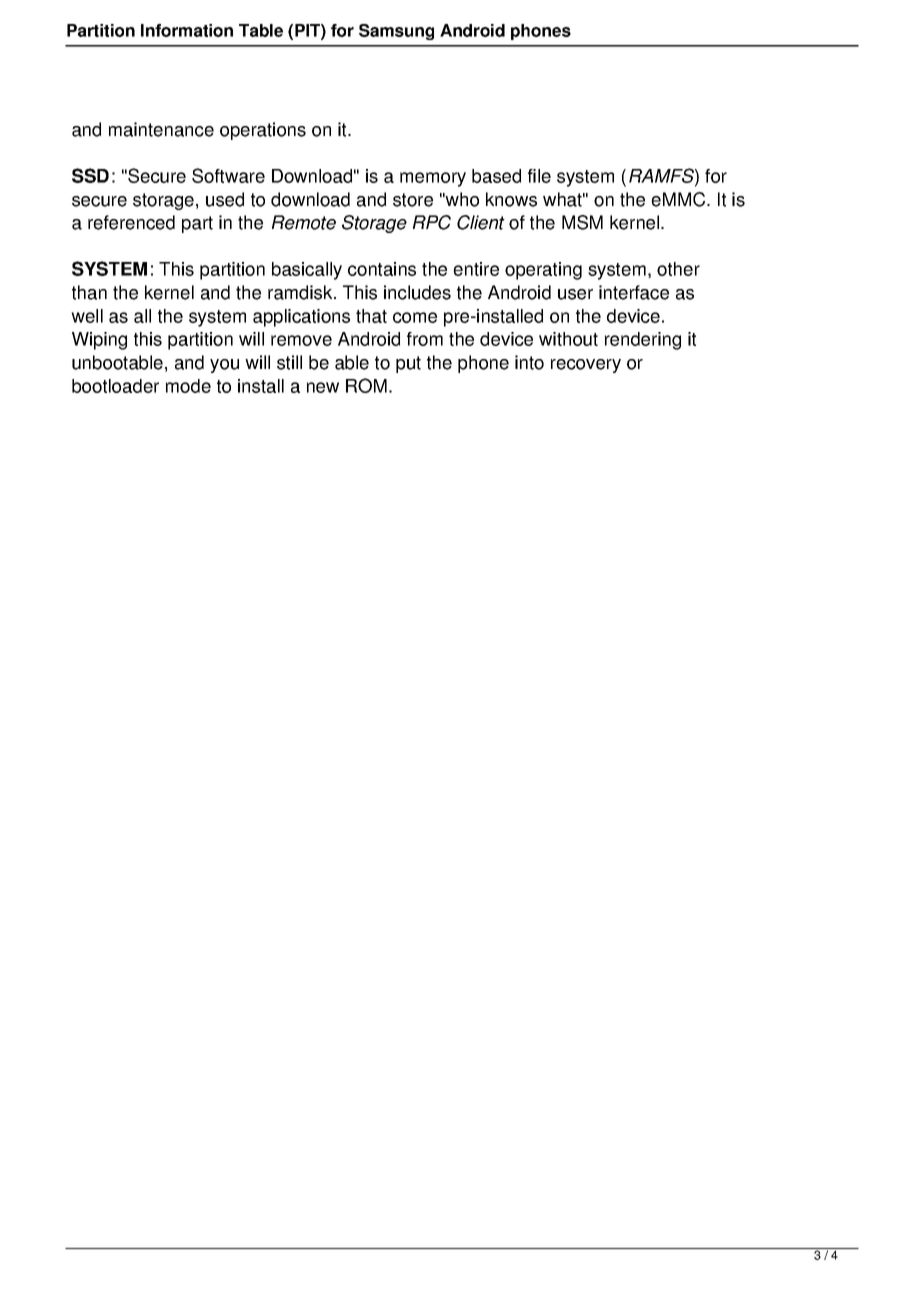 This screenshot has height=1308, width=924. I want to click on file, so click(539, 176).
